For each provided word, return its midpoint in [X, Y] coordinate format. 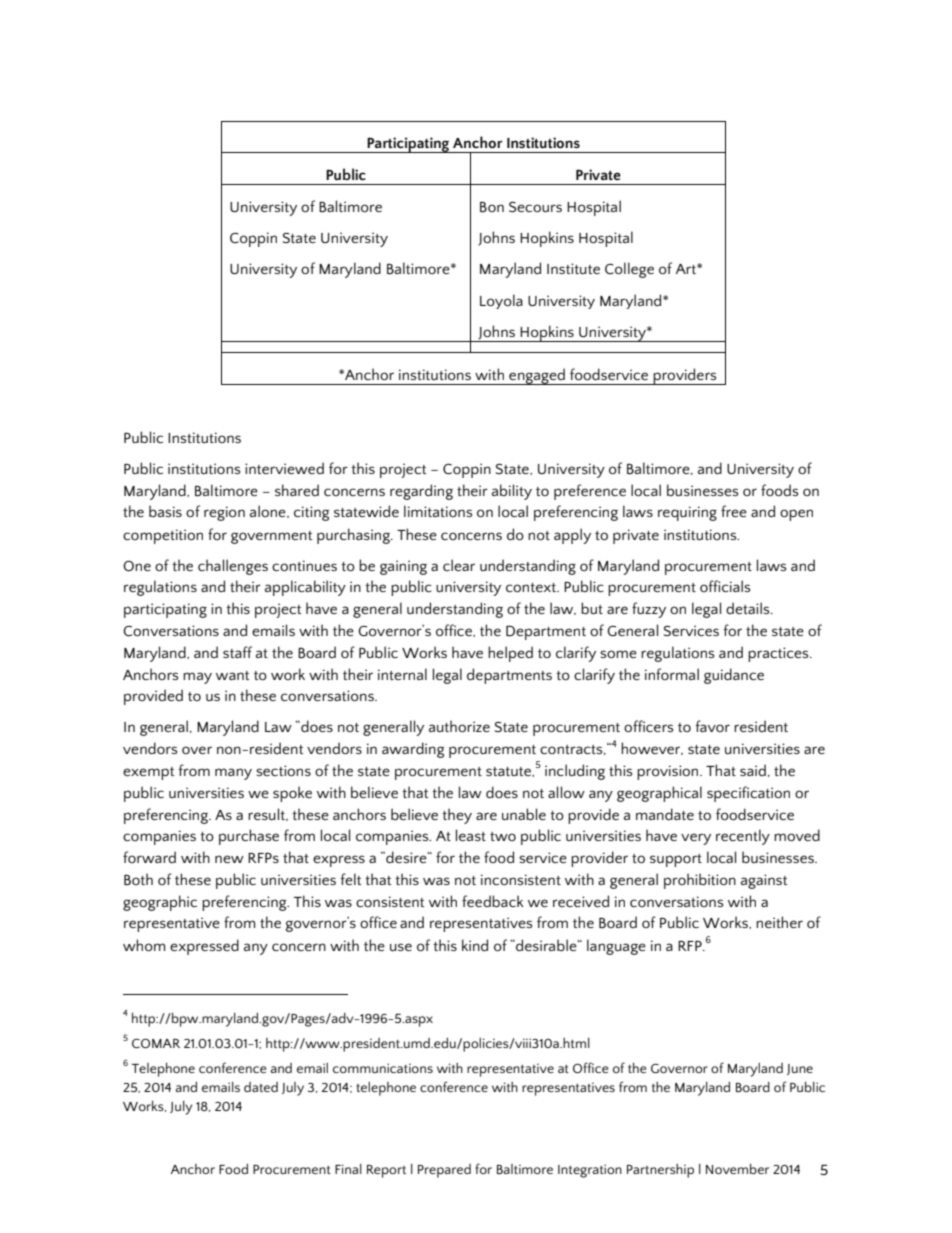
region [224, 513]
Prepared [444, 1171]
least [471, 835]
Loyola [501, 301]
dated [261, 1087]
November [737, 1168]
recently [743, 837]
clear [459, 565]
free [734, 511]
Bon [492, 207]
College [629, 270]
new [229, 859]
